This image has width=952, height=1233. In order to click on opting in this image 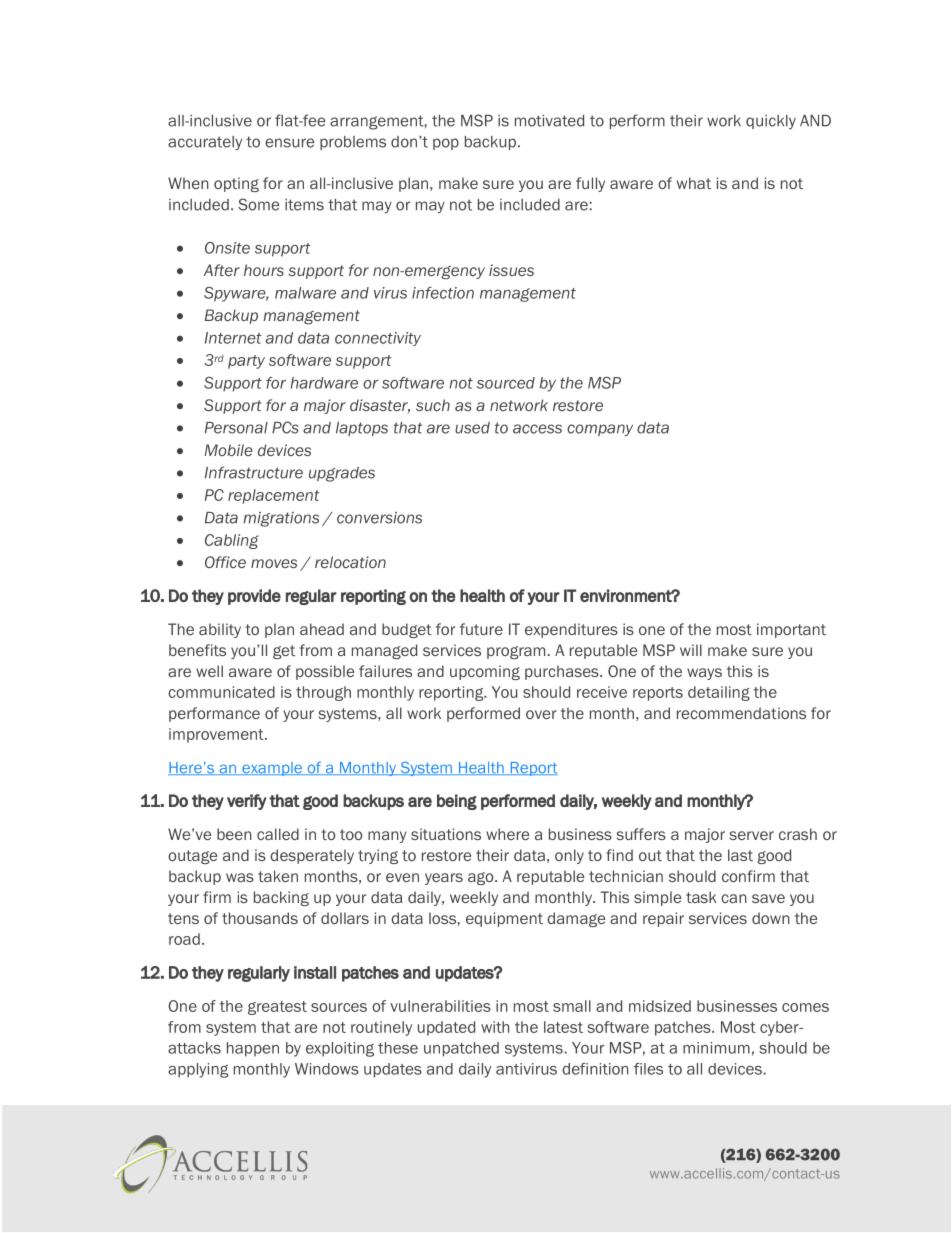, I will do `click(236, 184)`.
